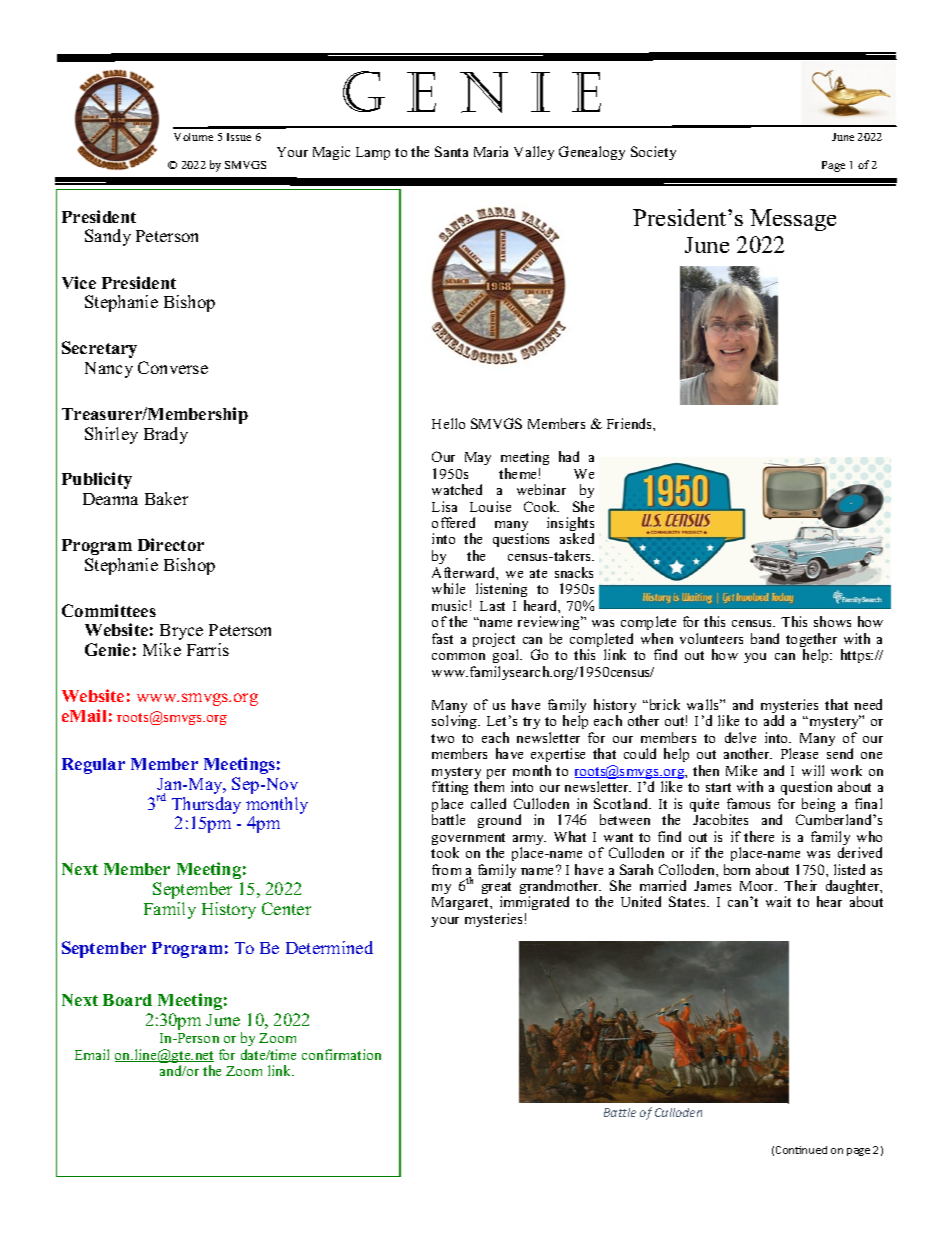  What do you see at coordinates (193, 137) in the document?
I see `Volume` at bounding box center [193, 137].
